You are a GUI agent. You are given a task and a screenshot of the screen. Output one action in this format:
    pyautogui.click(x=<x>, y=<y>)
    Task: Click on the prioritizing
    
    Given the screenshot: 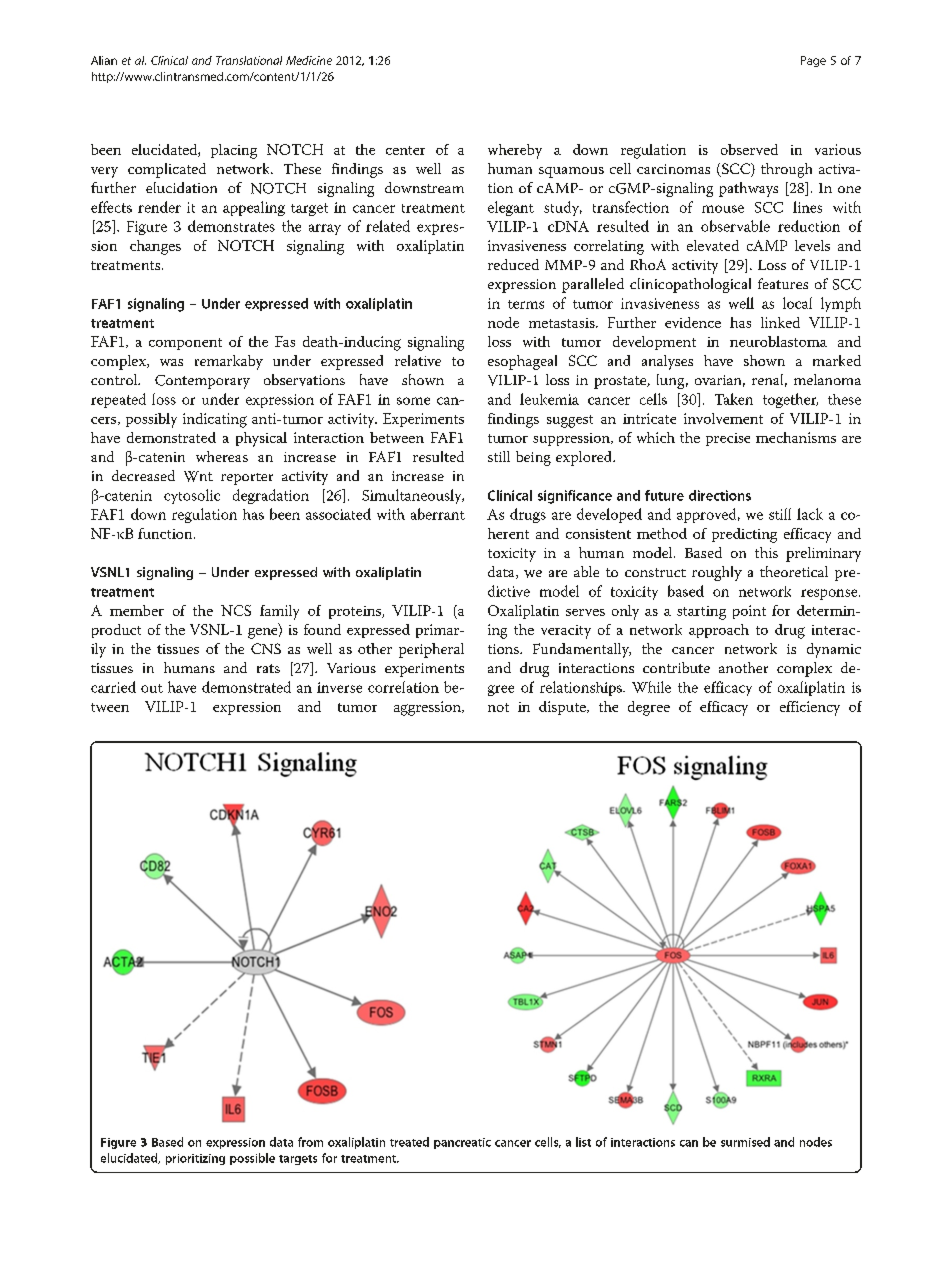 What is the action you would take?
    pyautogui.click(x=195, y=1159)
